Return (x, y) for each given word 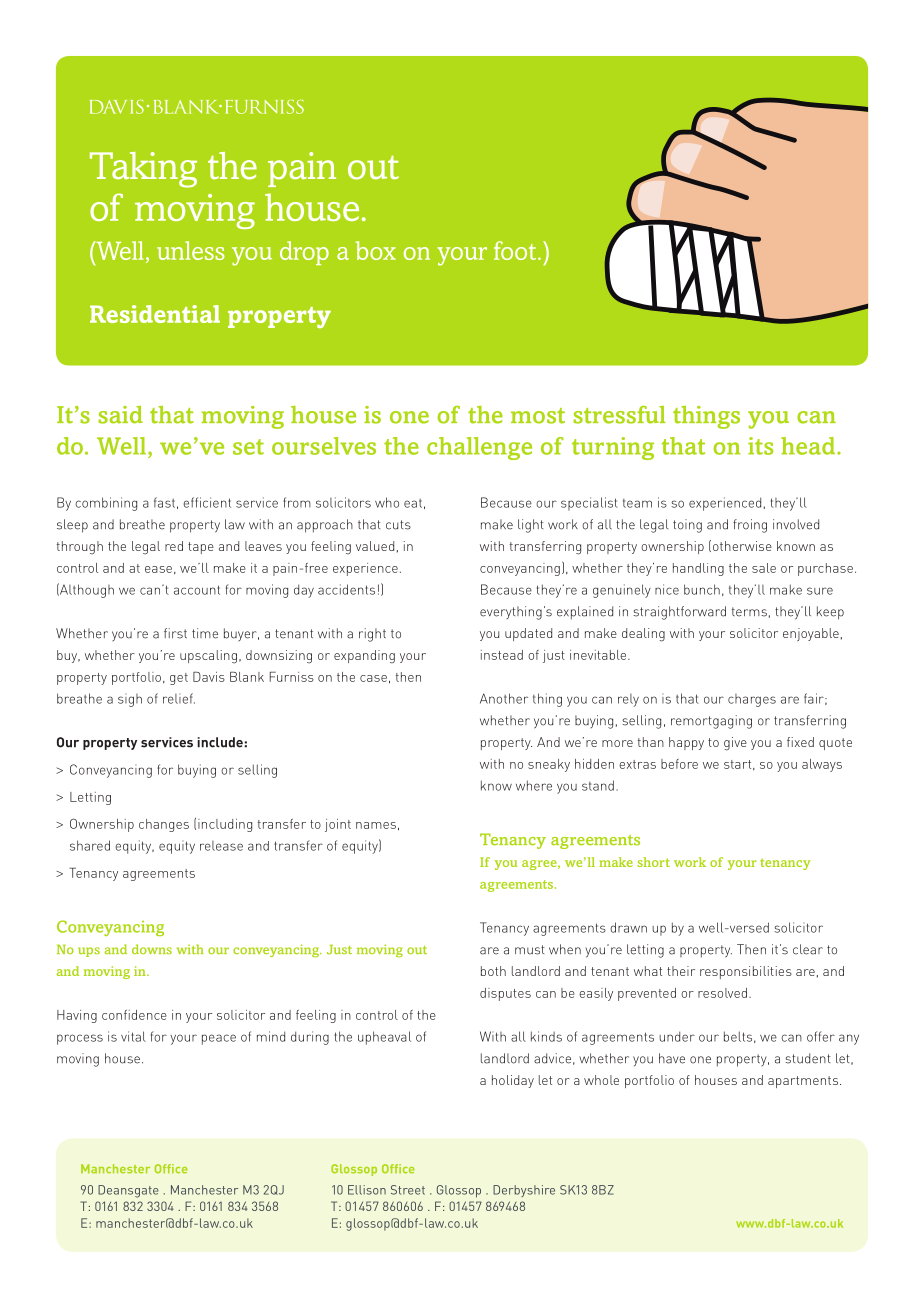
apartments (803, 1082)
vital (133, 1036)
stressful (619, 415)
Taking (143, 170)
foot (515, 250)
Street (408, 1190)
